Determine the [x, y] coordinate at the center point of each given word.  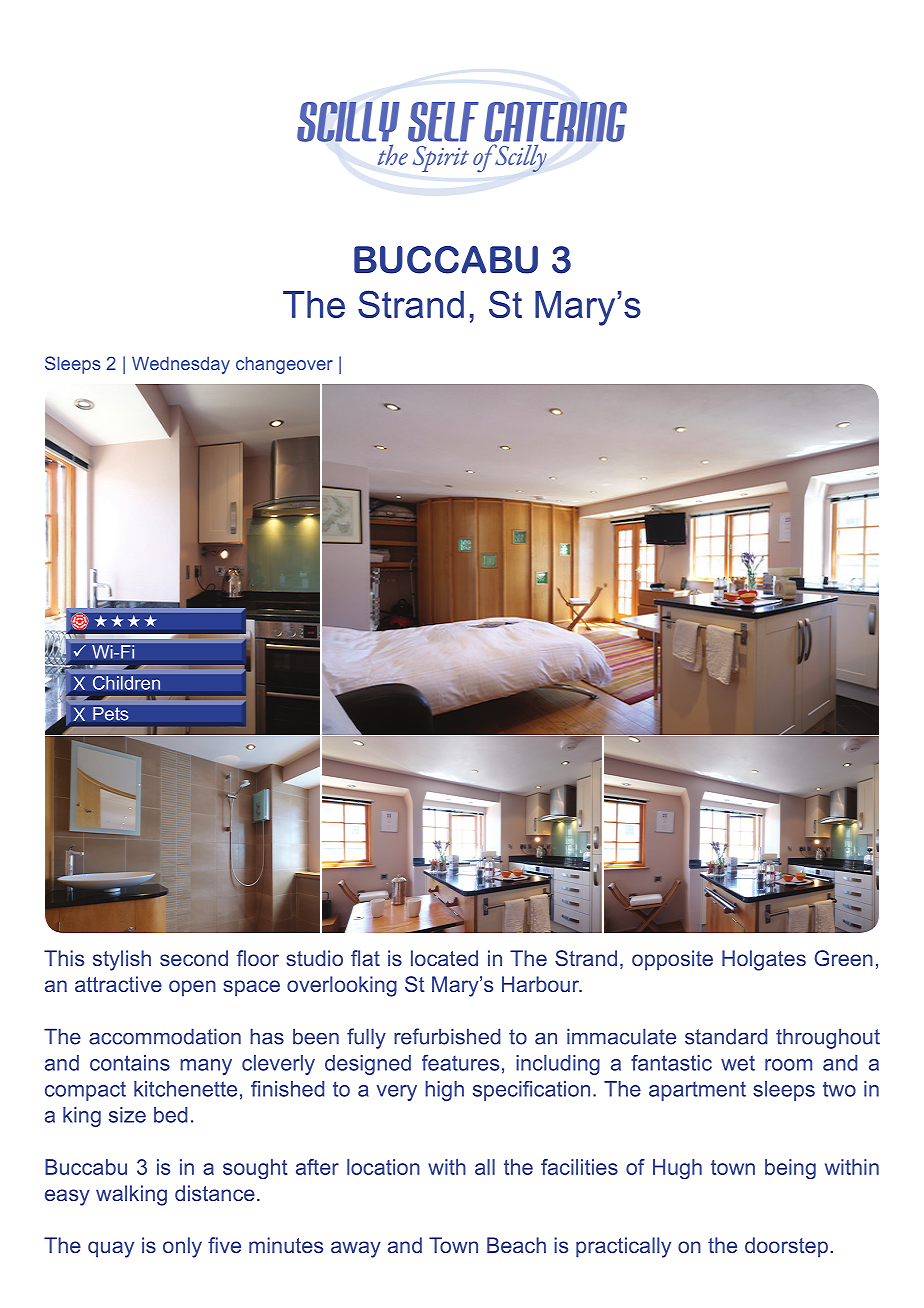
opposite [672, 960]
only [182, 1247]
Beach [516, 1245]
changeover [284, 365]
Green [843, 958]
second [194, 958]
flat [365, 958]
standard [726, 1036]
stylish [122, 960]
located [444, 958]
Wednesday [181, 365]
